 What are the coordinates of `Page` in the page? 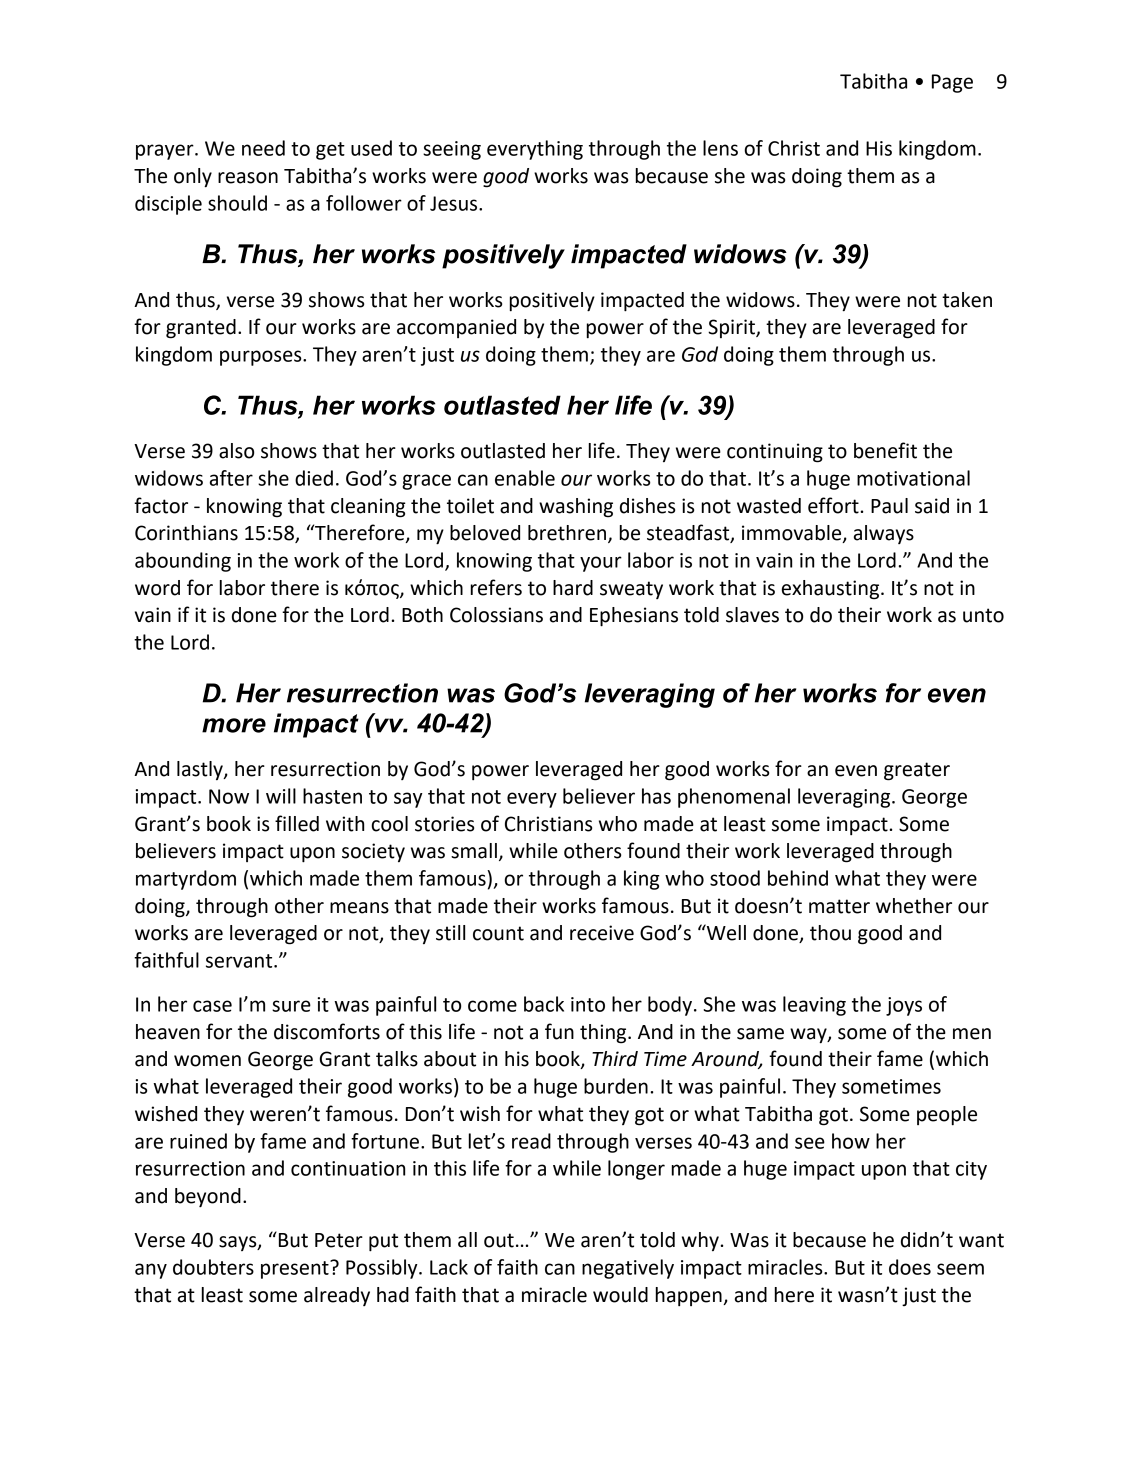 It's located at (952, 83).
